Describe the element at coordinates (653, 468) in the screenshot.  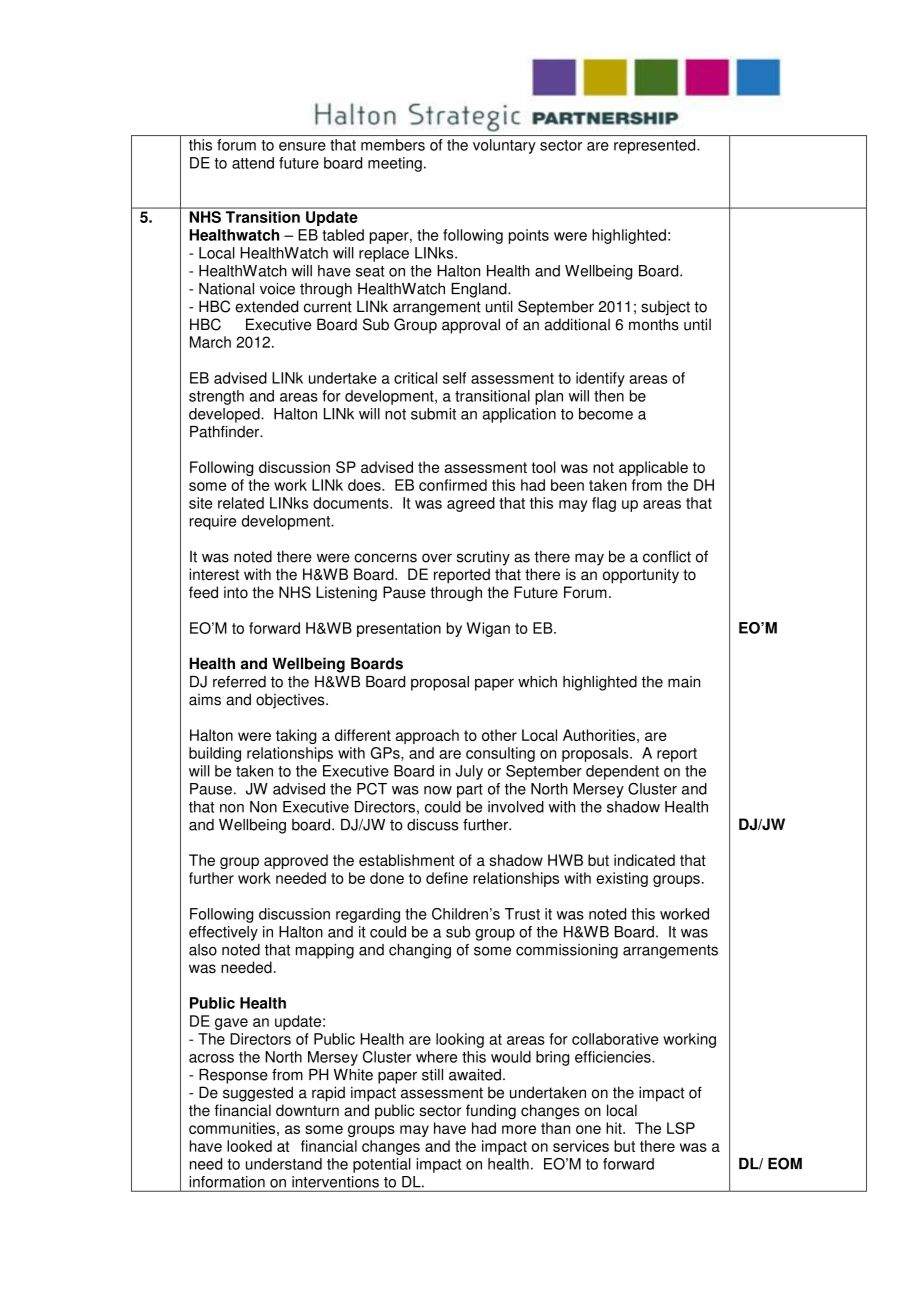
I see `applicable` at that location.
